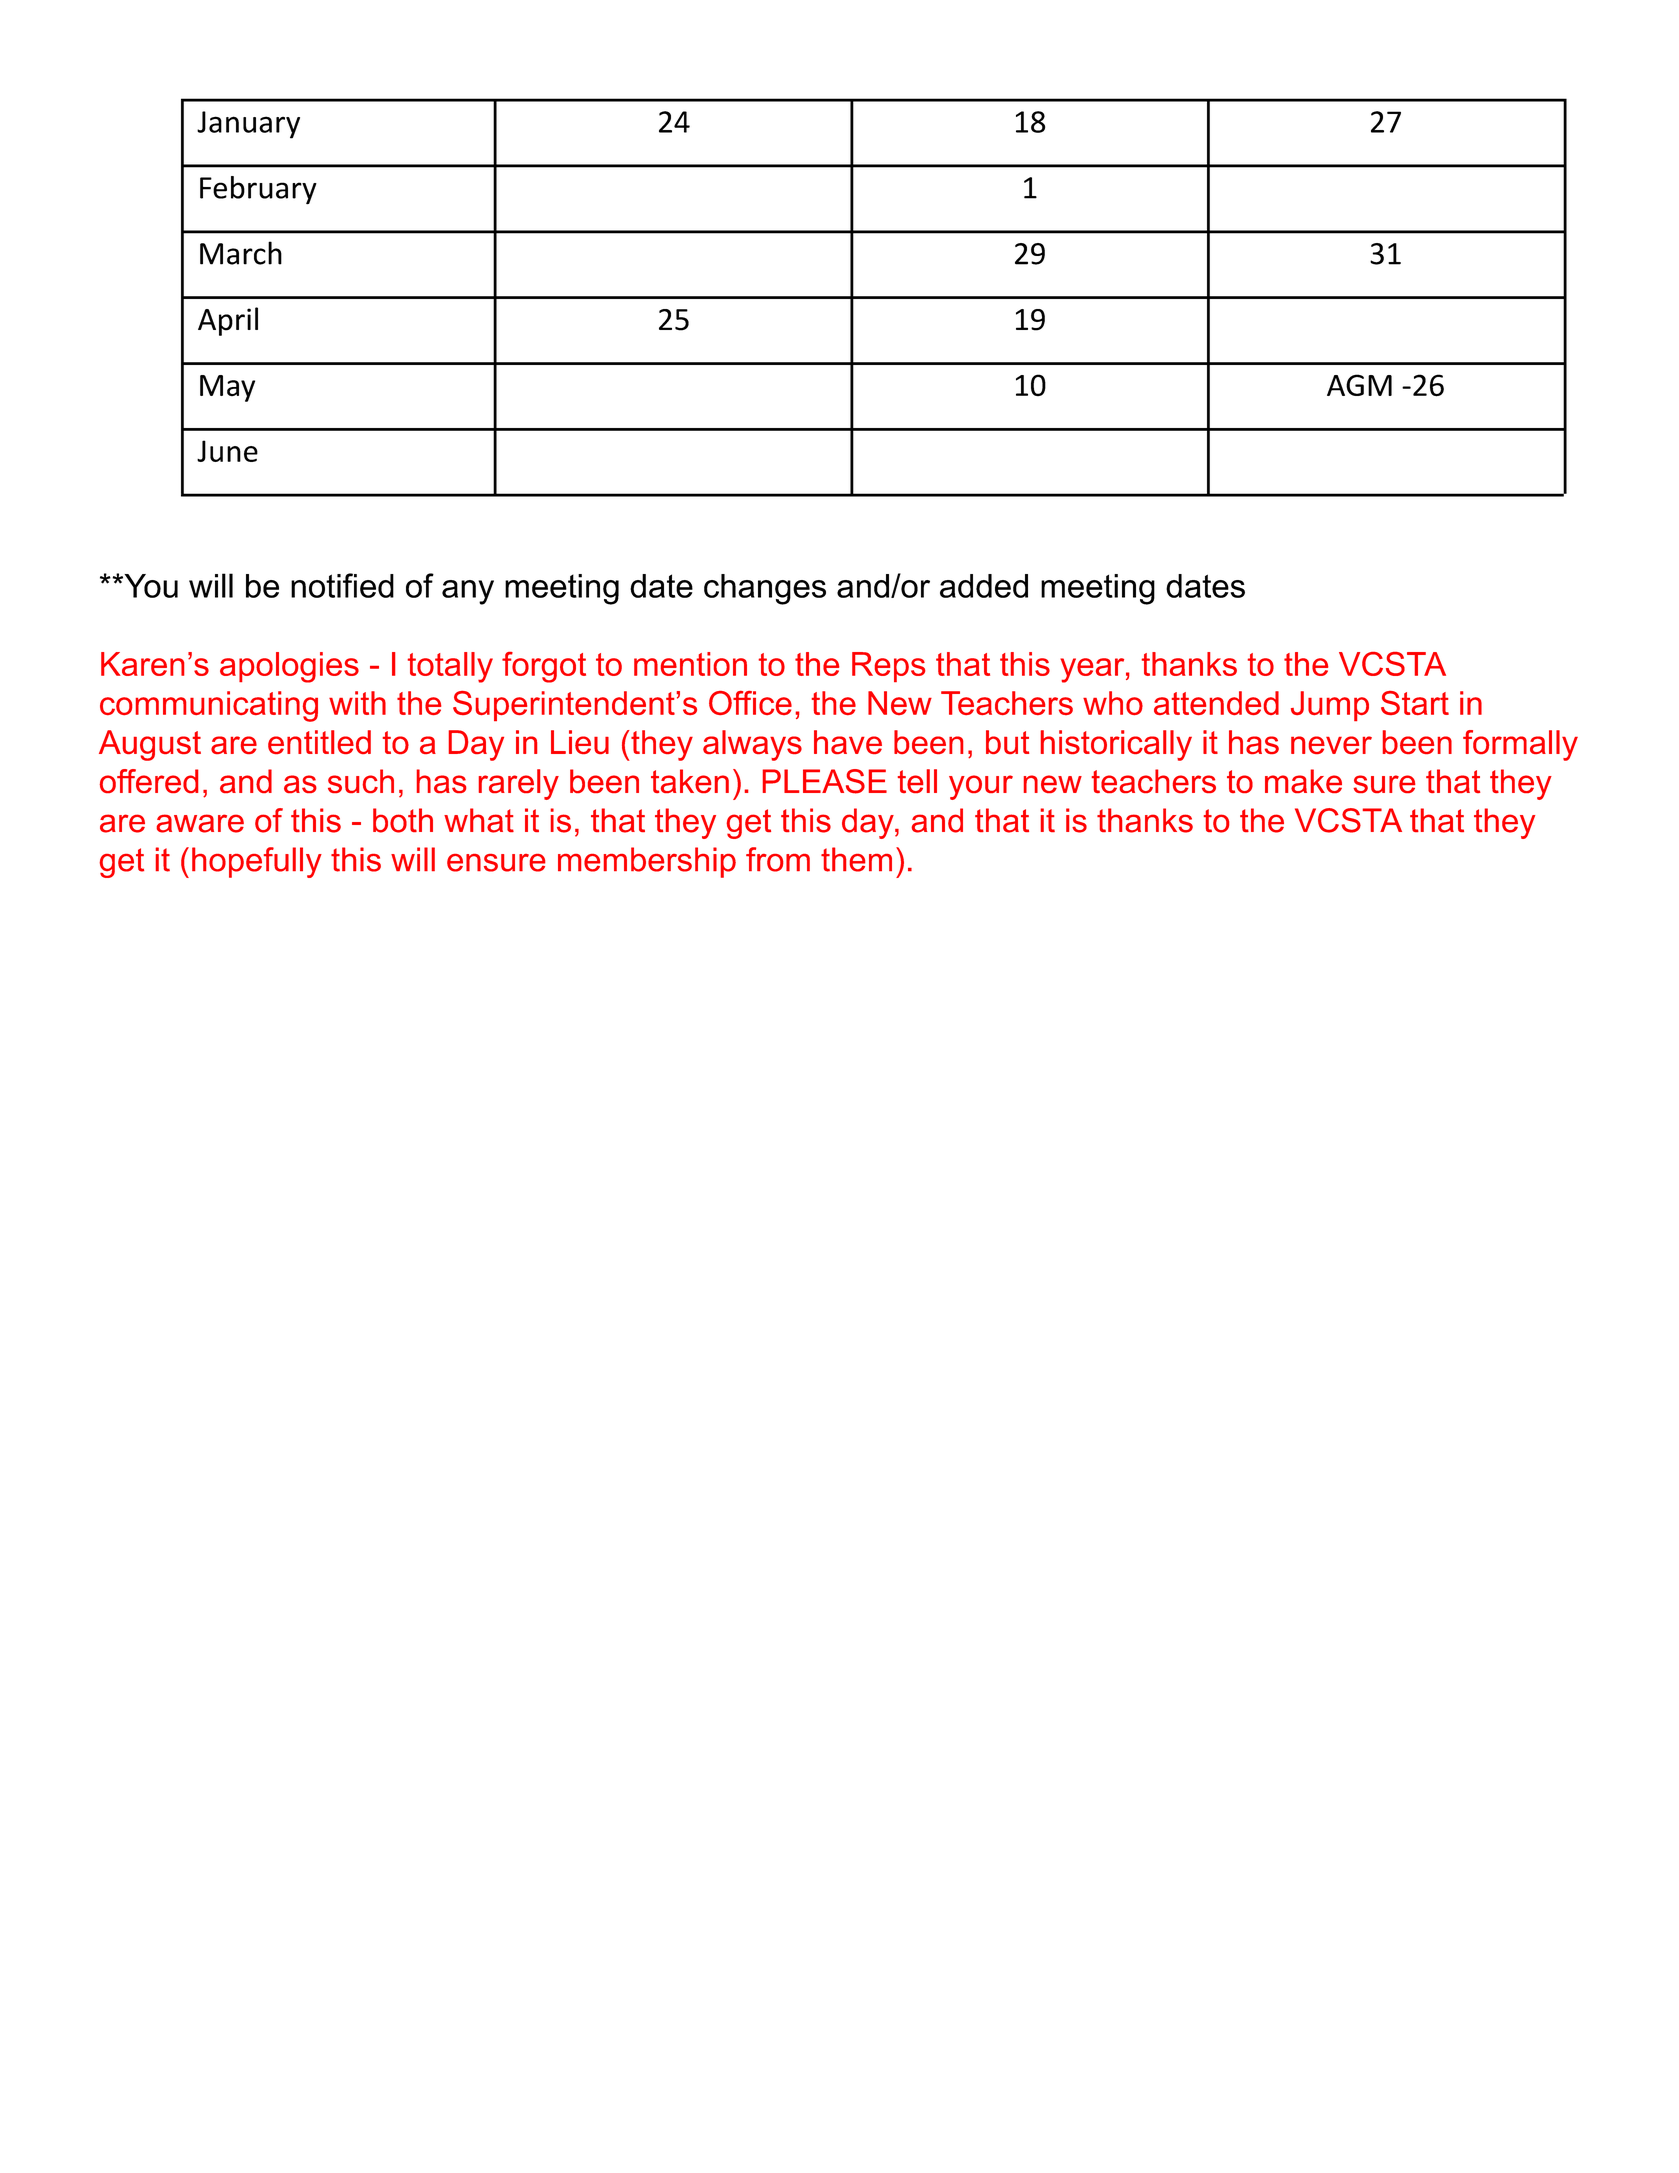 This screenshot has width=1679, height=2173. I want to click on AGM, so click(1359, 385).
